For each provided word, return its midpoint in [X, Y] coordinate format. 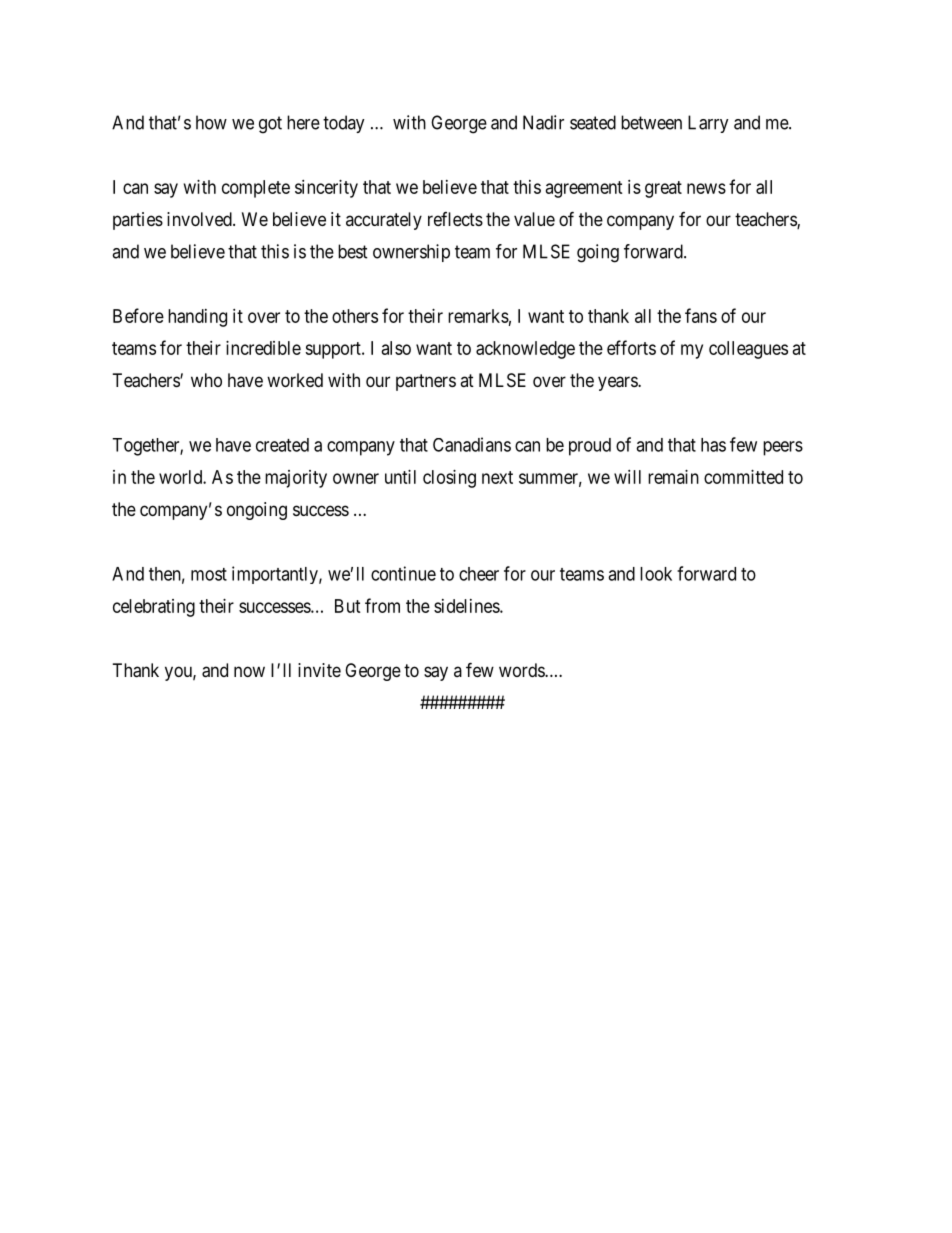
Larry [708, 124]
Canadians [472, 444]
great [663, 189]
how [211, 122]
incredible [263, 348]
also [396, 348]
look [656, 574]
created [282, 445]
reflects [455, 219]
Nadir [543, 122]
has [713, 445]
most [209, 574]
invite [319, 670]
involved [200, 219]
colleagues [748, 350]
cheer [479, 574]
